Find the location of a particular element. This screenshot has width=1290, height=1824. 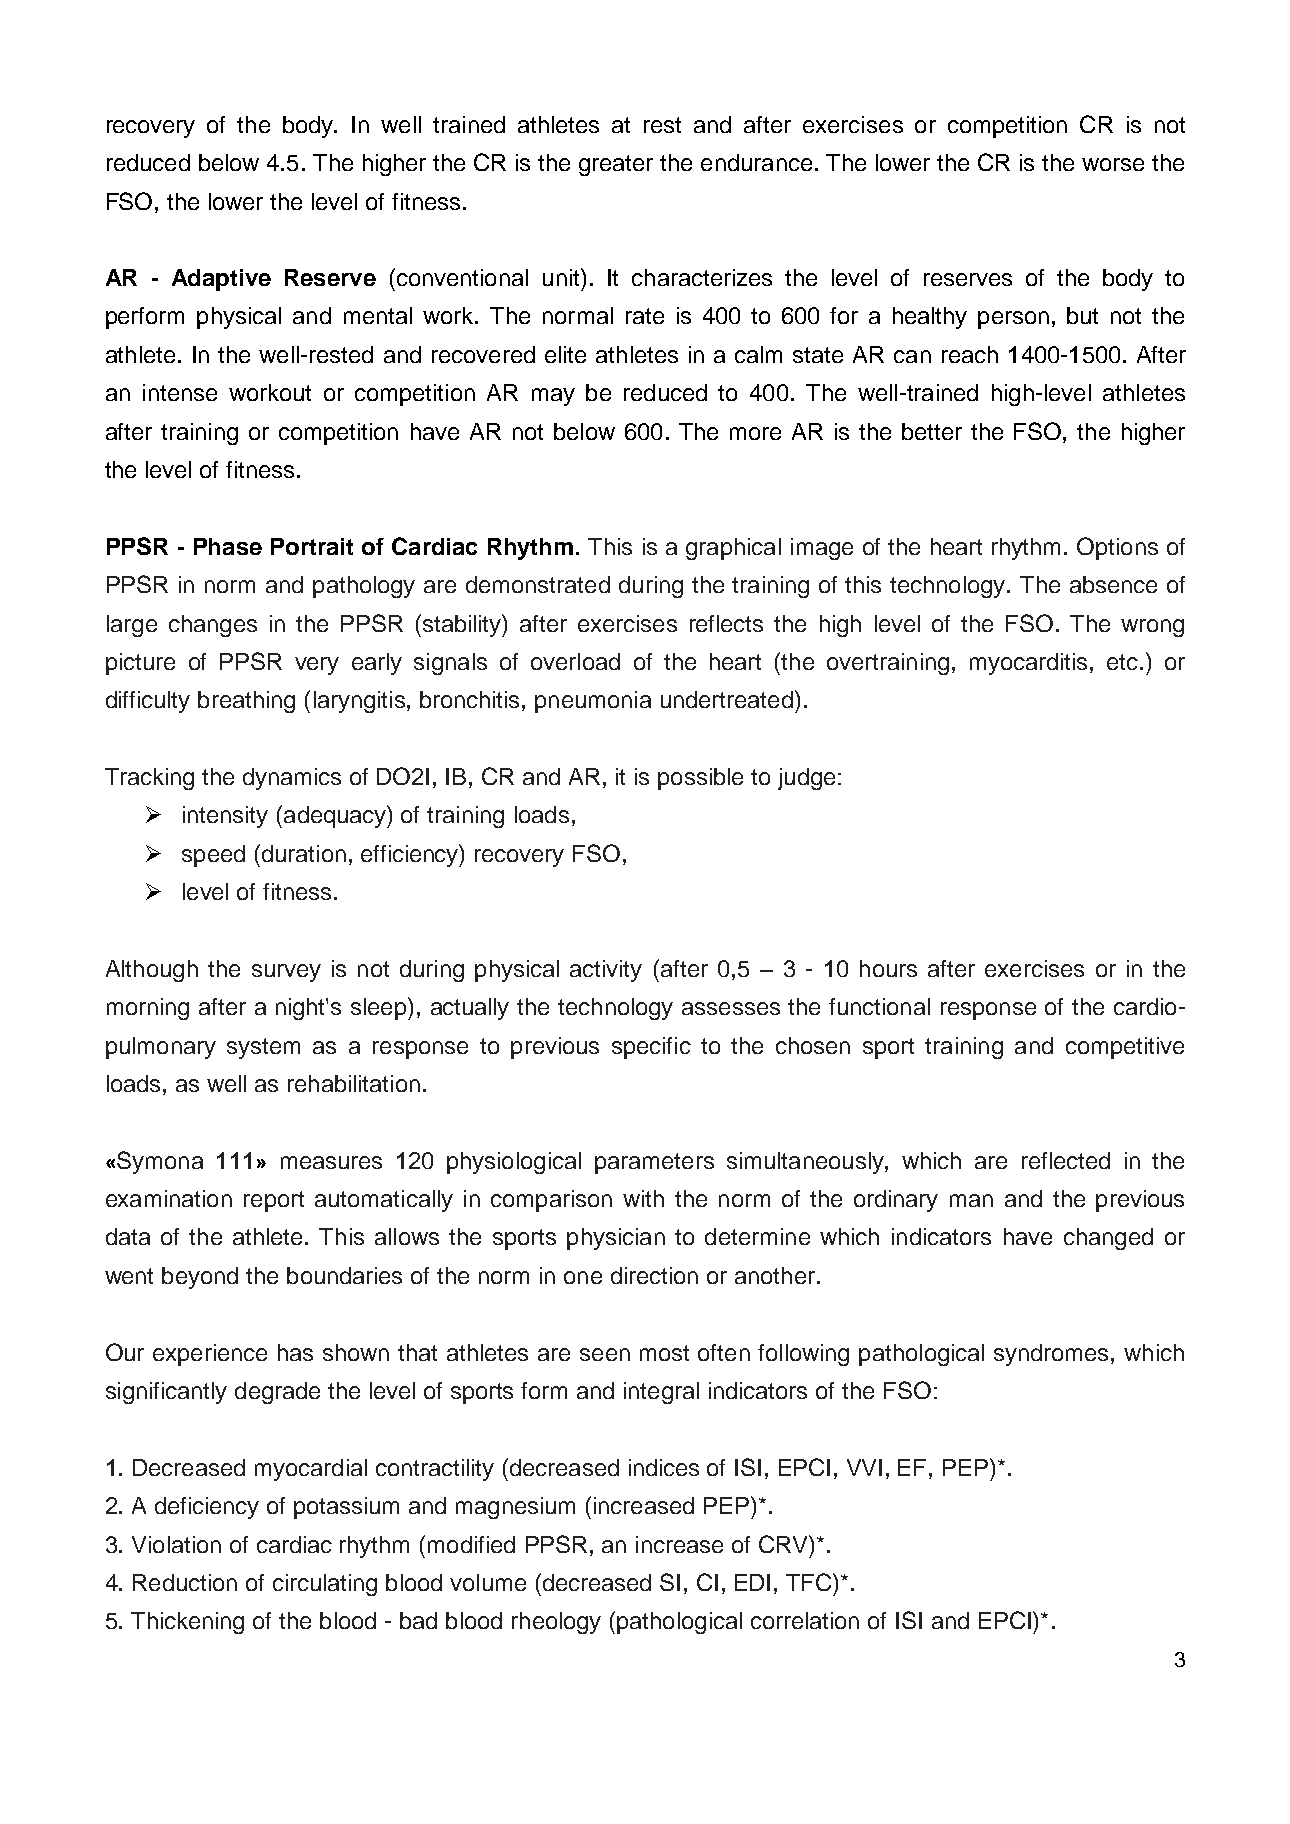

report is located at coordinates (274, 1201).
